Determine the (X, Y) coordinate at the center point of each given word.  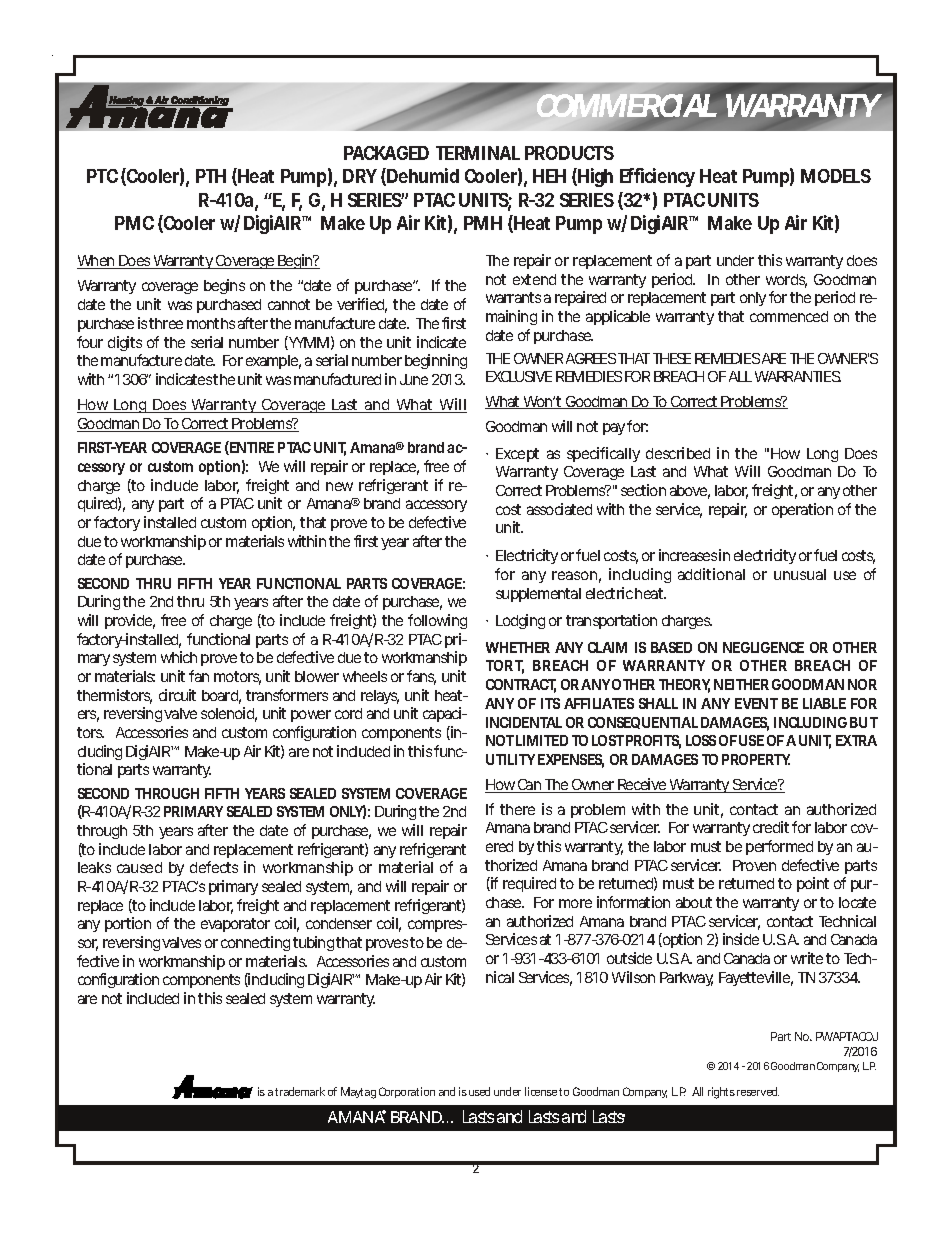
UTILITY (510, 759)
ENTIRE (251, 448)
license (541, 1091)
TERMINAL (478, 153)
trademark (300, 1091)
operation (802, 510)
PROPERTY (756, 759)
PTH (211, 176)
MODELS (836, 176)
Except (517, 455)
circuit (177, 695)
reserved (758, 1091)
